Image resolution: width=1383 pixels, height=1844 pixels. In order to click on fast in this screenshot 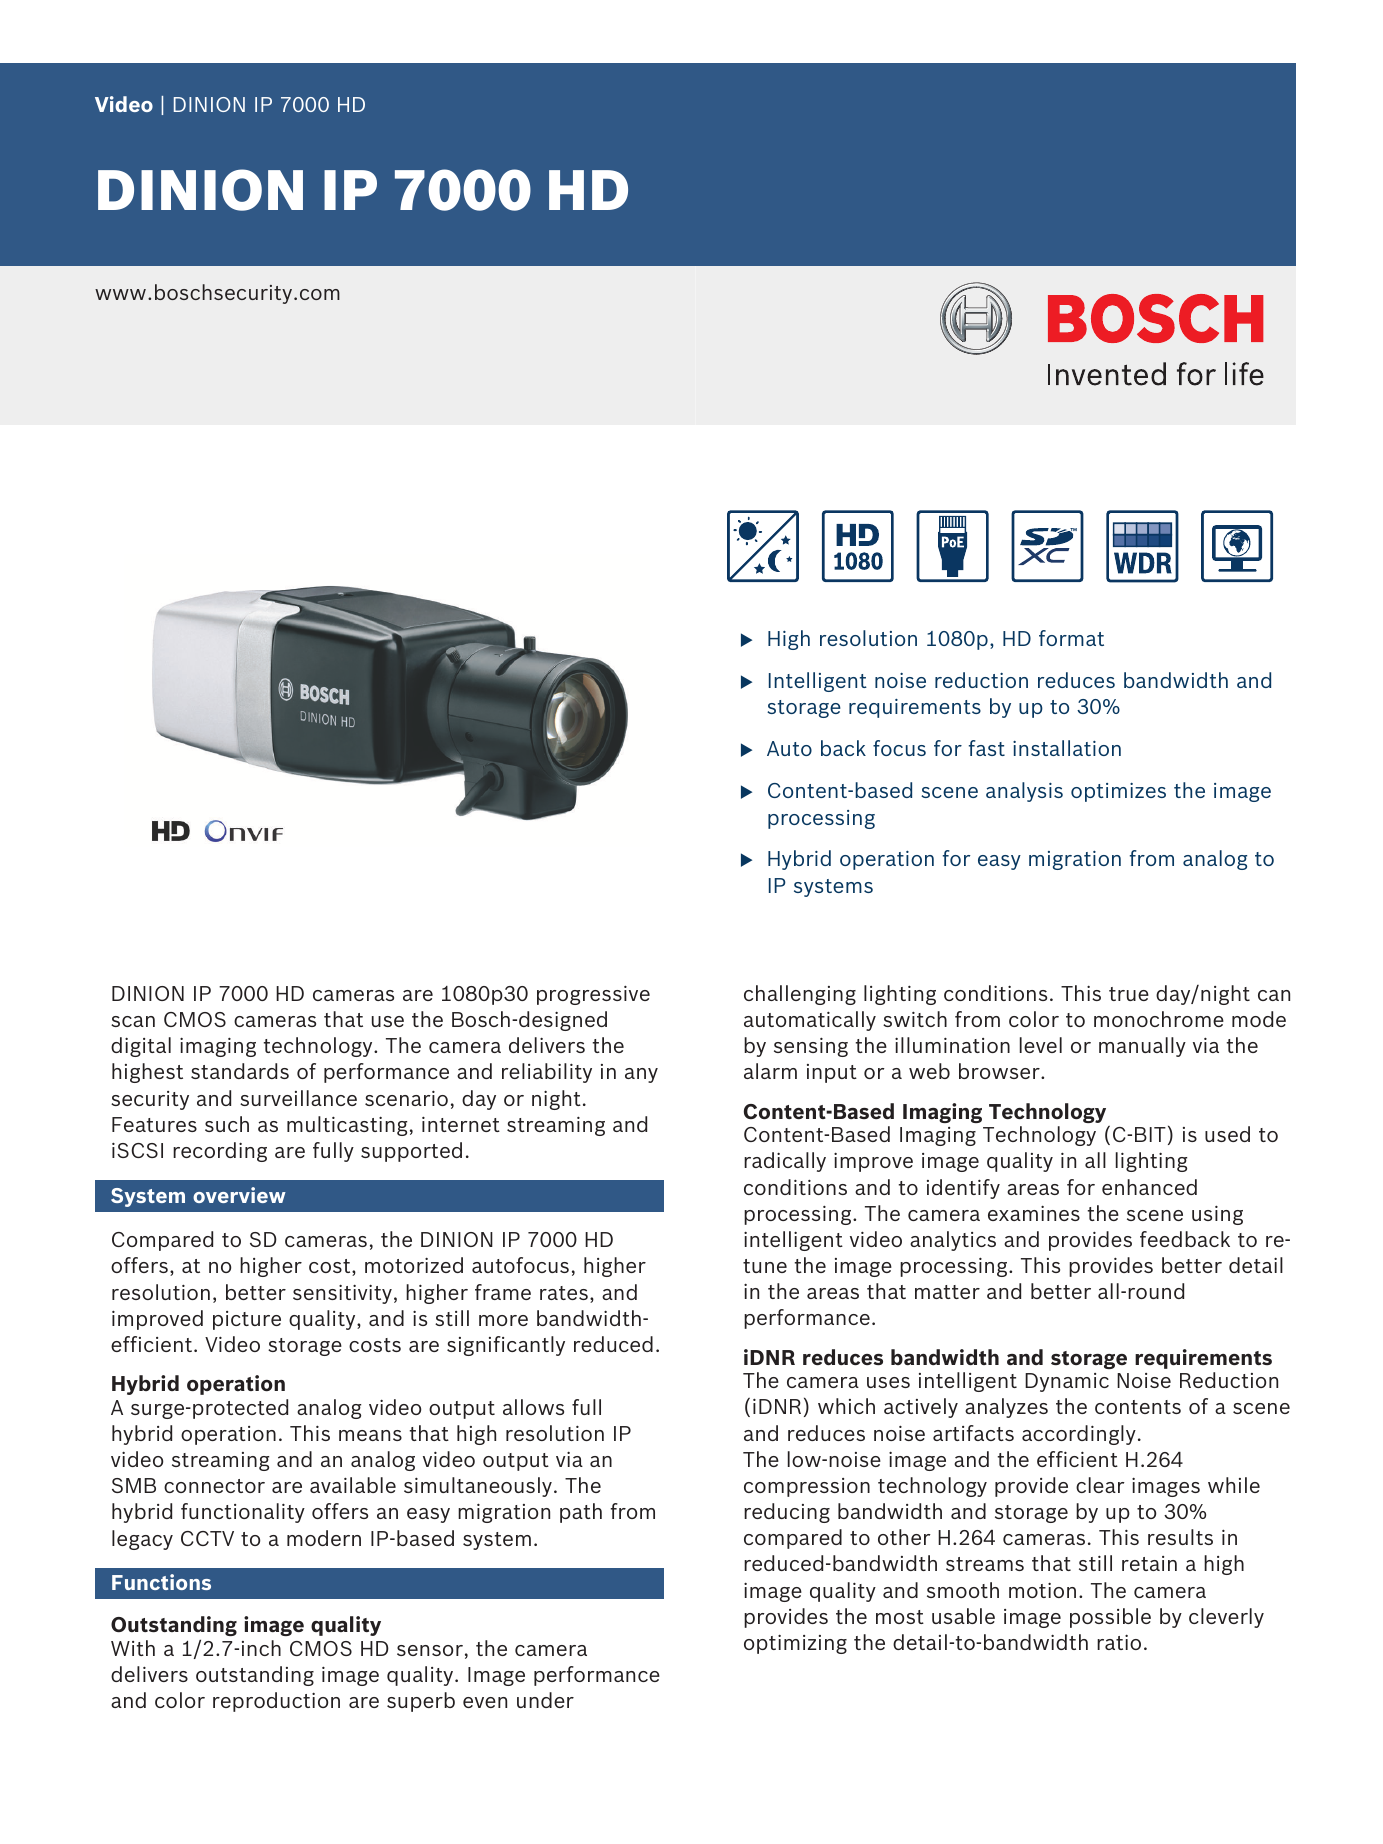, I will do `click(987, 748)`.
